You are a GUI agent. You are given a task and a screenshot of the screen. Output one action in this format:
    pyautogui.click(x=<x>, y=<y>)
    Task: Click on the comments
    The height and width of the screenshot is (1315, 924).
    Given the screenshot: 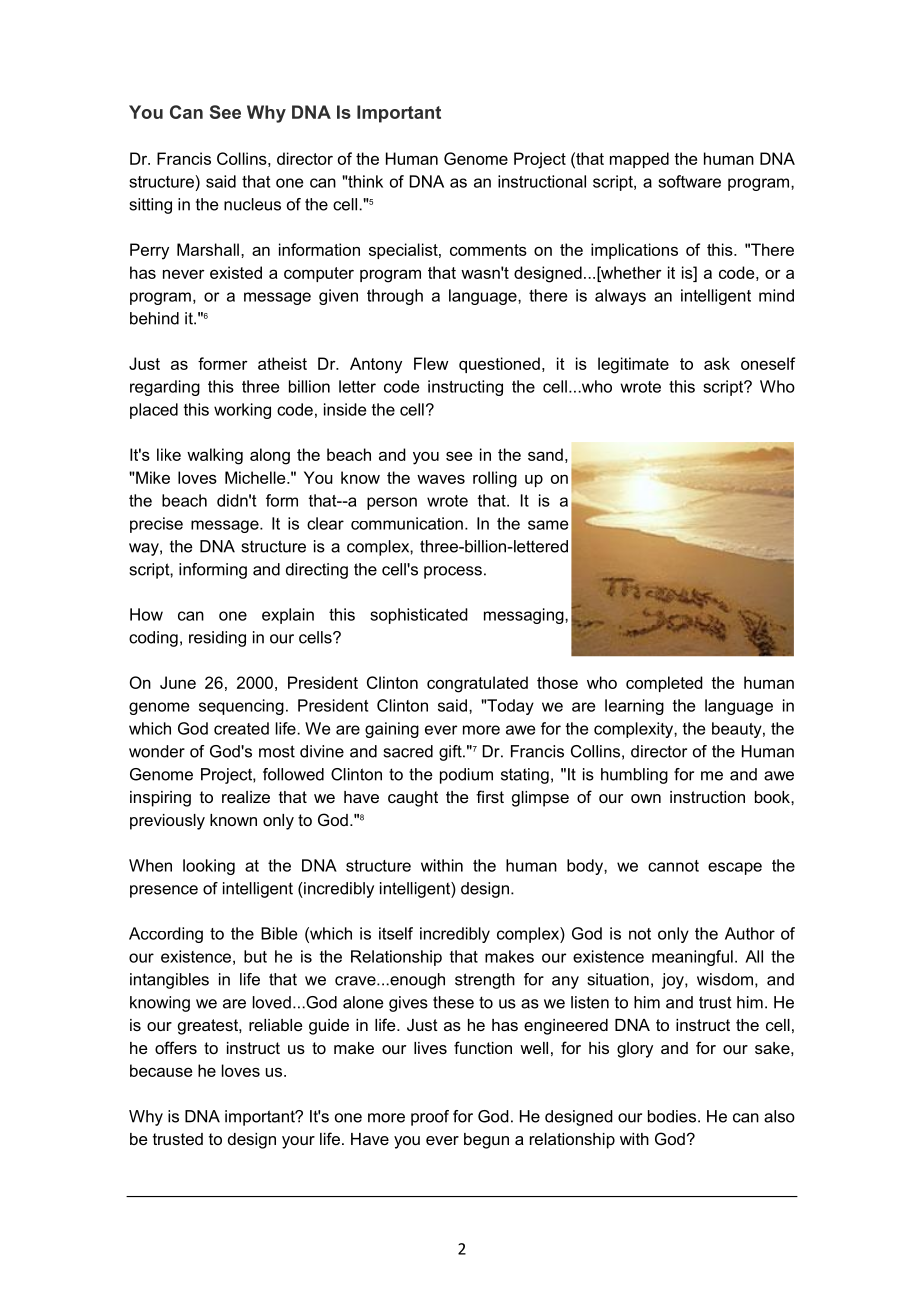 What is the action you would take?
    pyautogui.click(x=488, y=250)
